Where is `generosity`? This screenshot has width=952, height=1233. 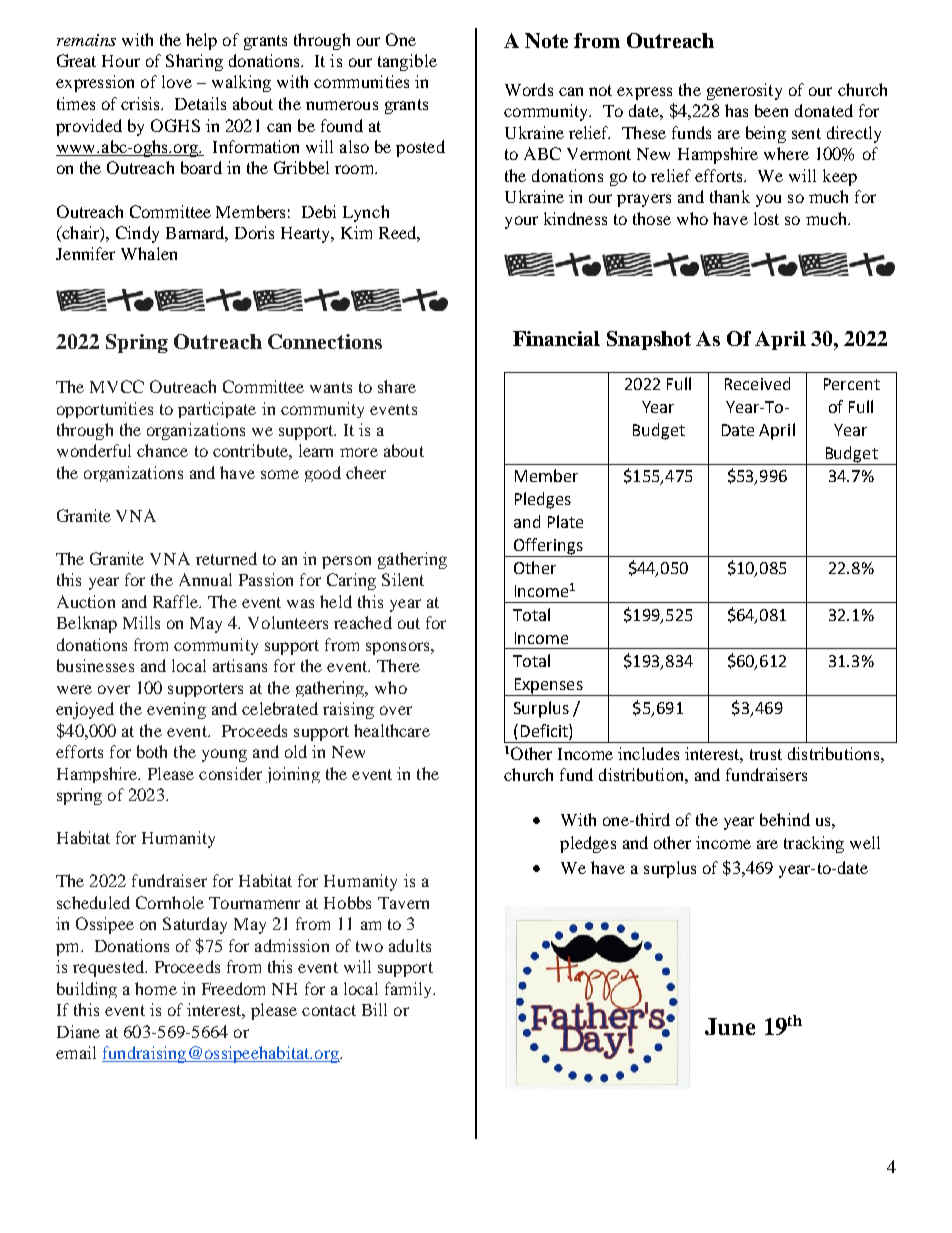
generosity is located at coordinates (744, 91).
